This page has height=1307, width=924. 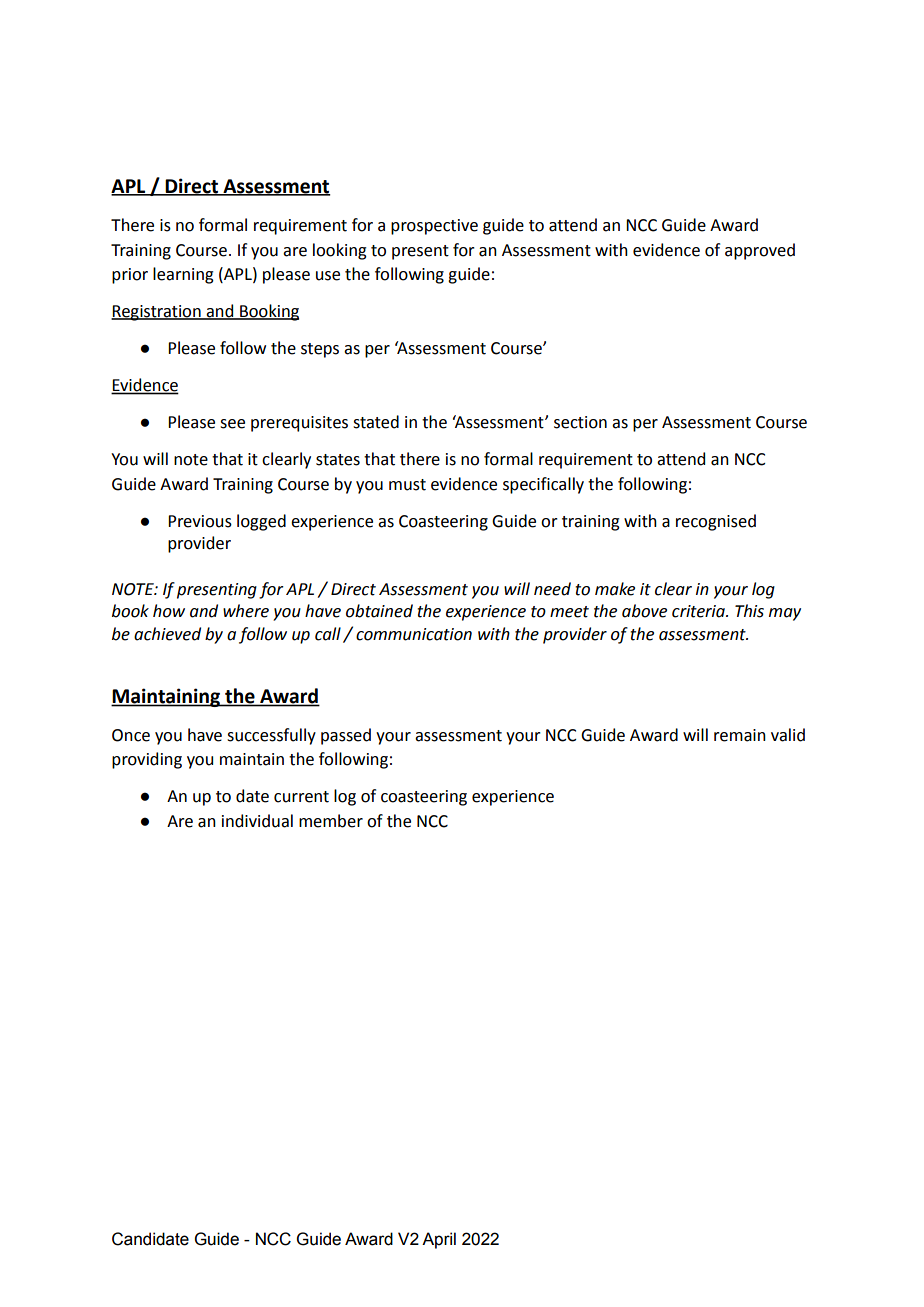 What do you see at coordinates (183, 275) in the page?
I see `learning` at bounding box center [183, 275].
